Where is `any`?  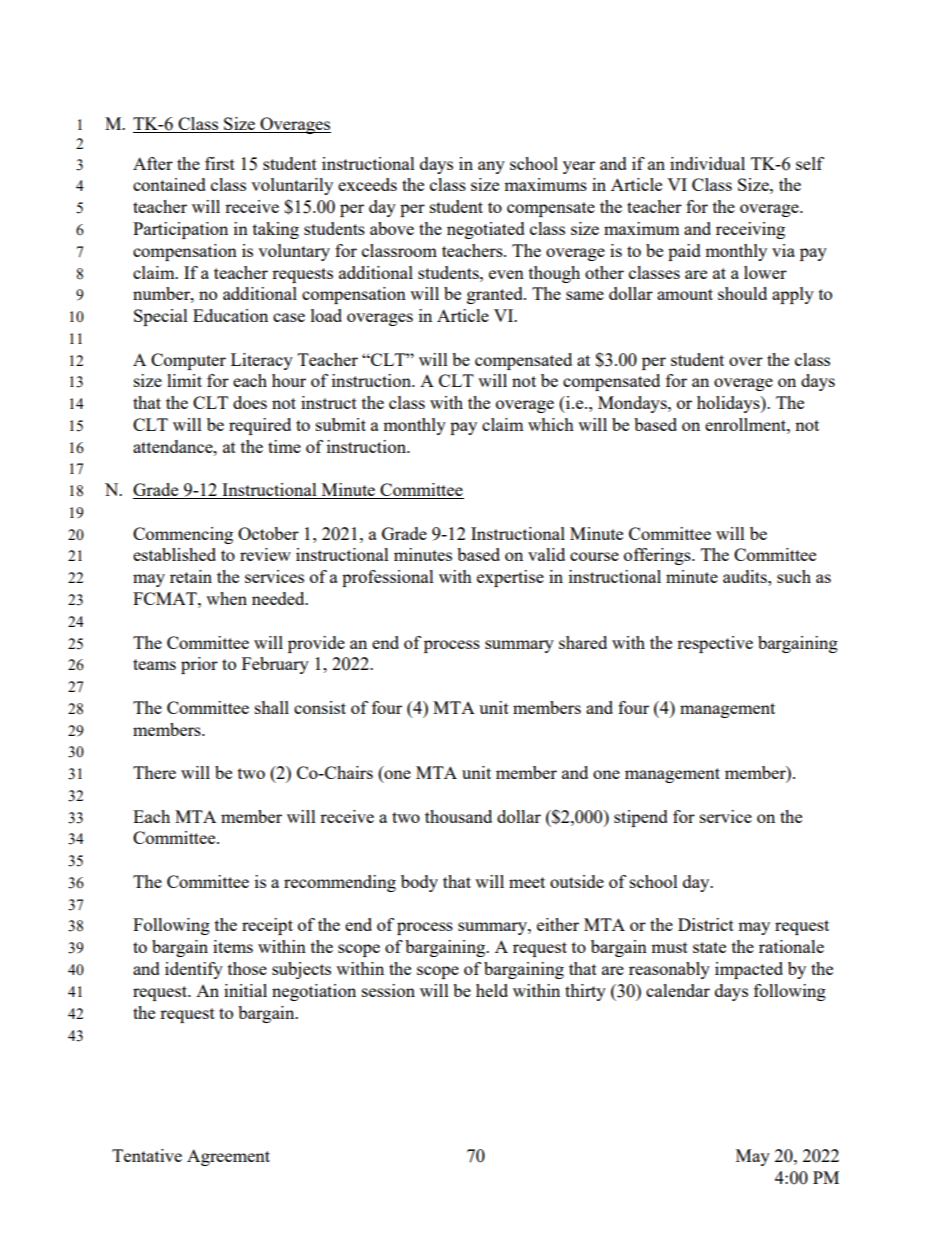
any is located at coordinates (491, 167).
